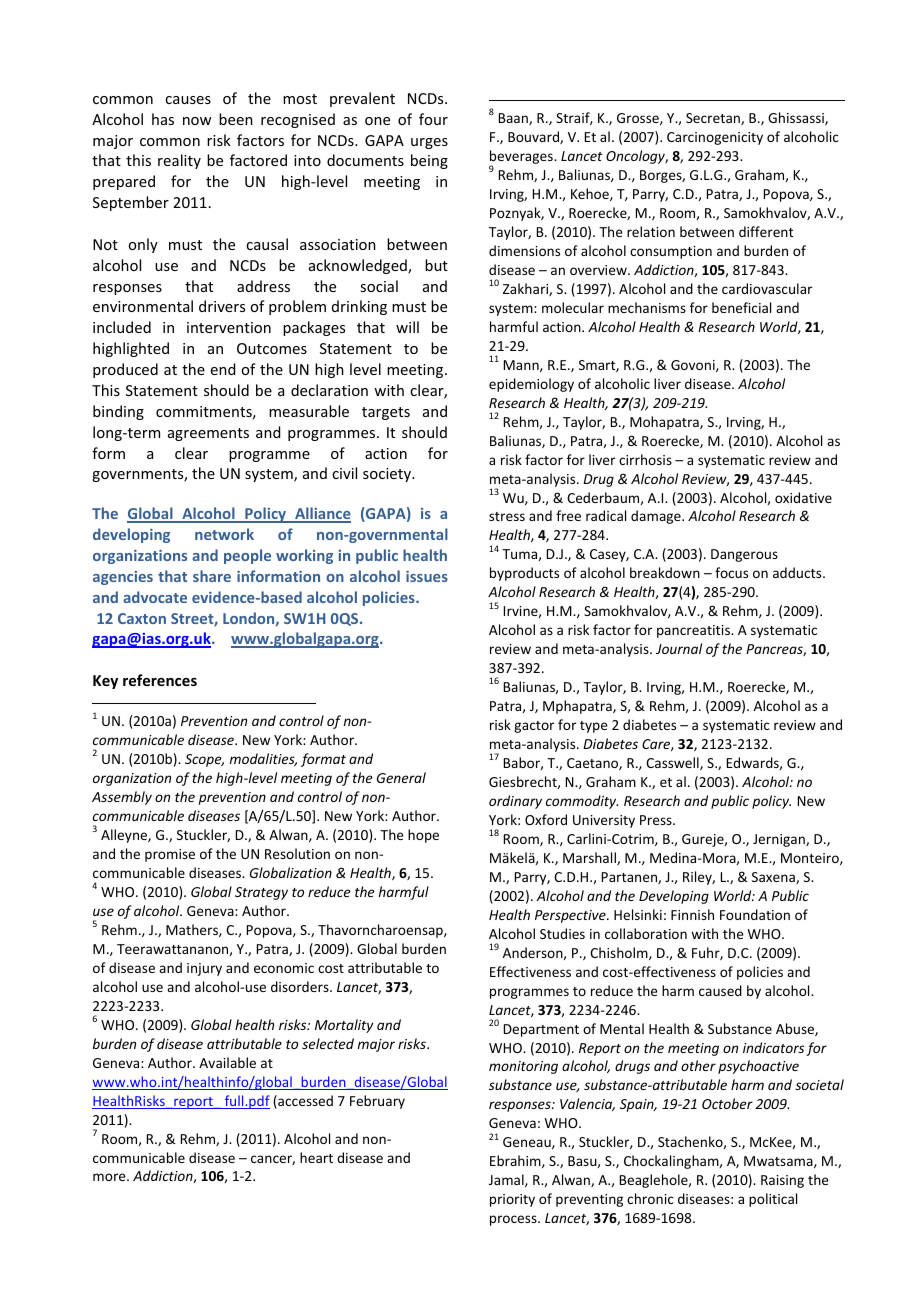 The width and height of the screenshot is (924, 1308). What do you see at coordinates (316, 1157) in the screenshot?
I see `heart` at bounding box center [316, 1157].
